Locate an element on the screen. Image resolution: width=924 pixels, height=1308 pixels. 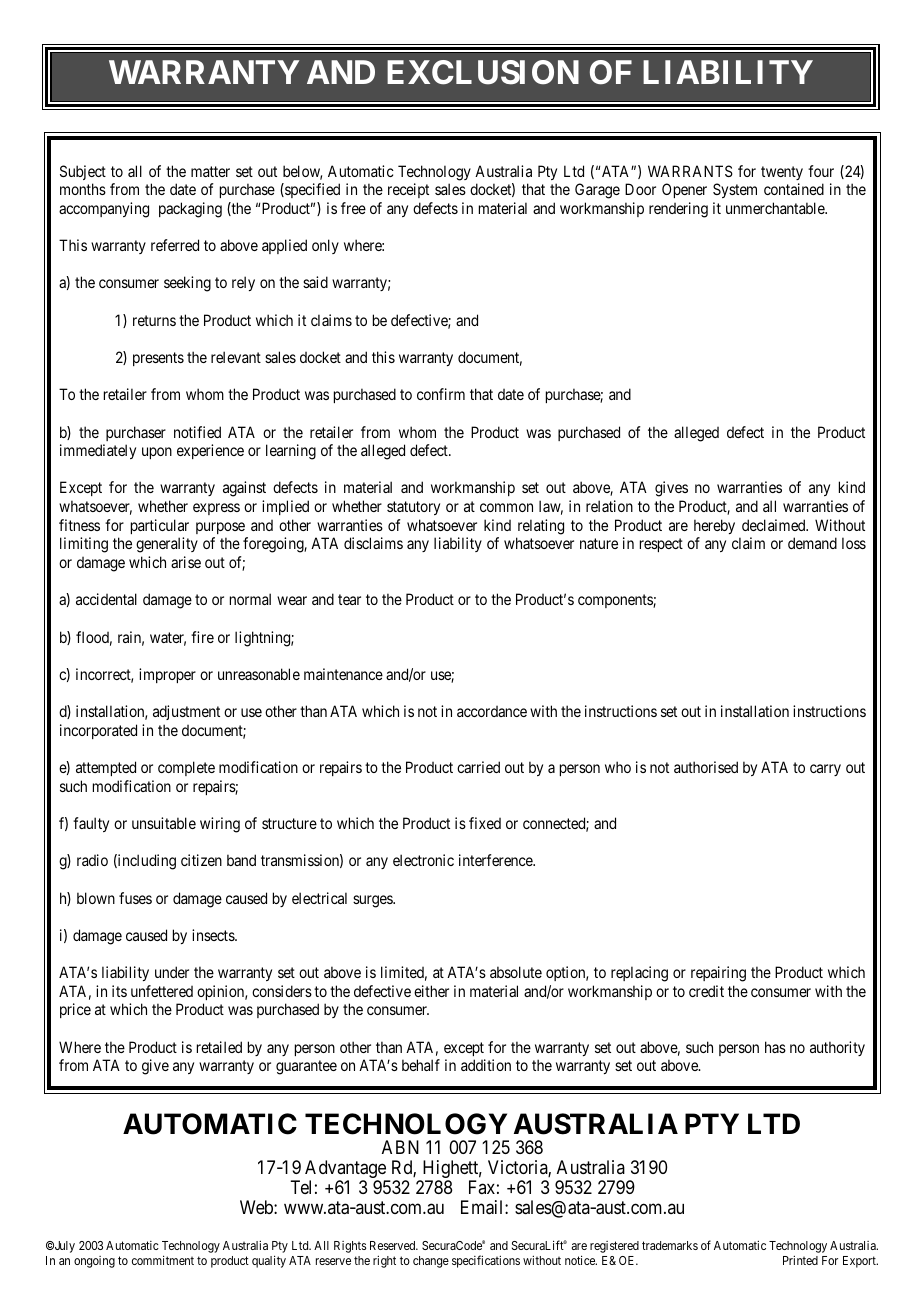
twenty is located at coordinates (782, 173).
